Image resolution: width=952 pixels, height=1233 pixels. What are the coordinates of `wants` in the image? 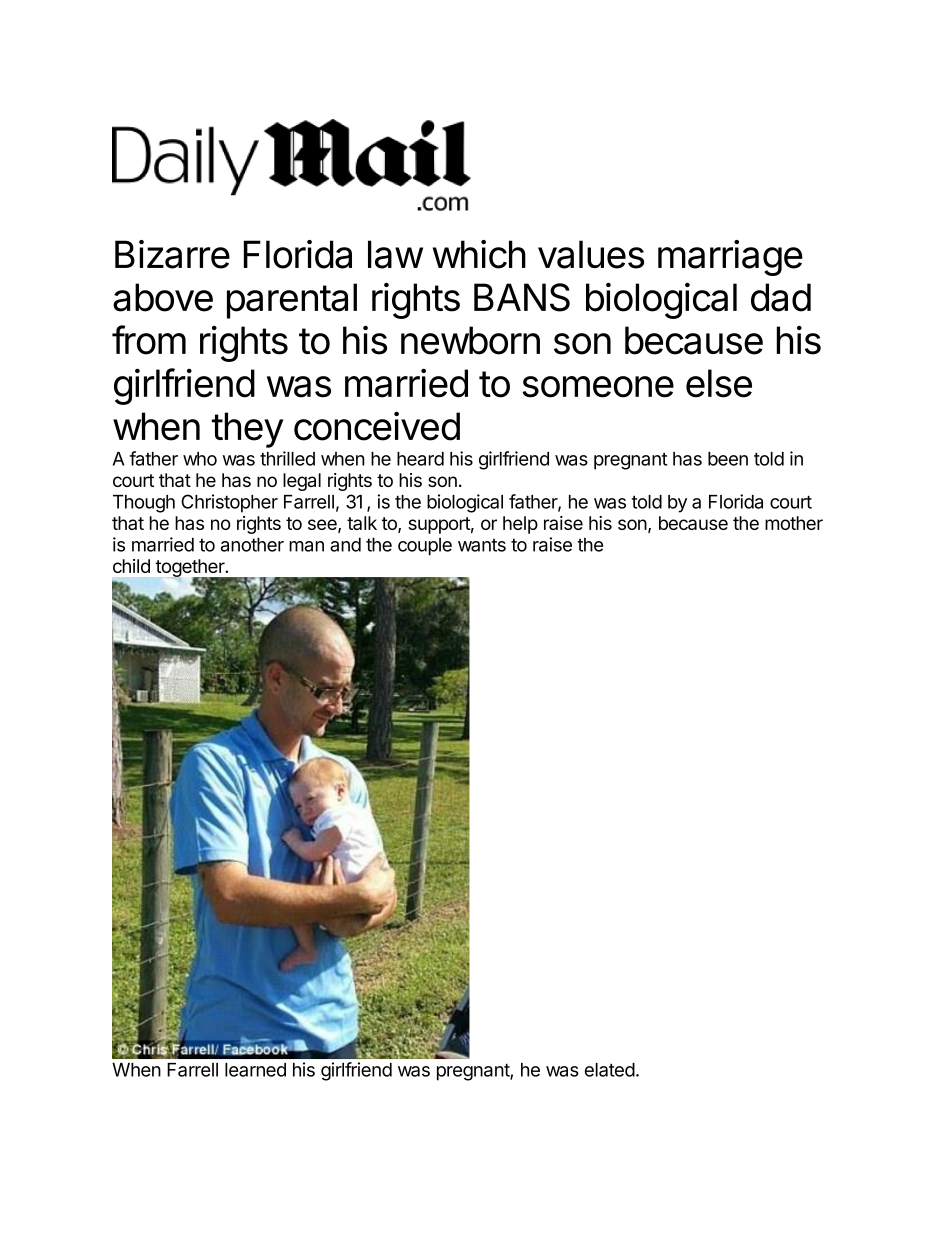 It's located at (482, 545).
